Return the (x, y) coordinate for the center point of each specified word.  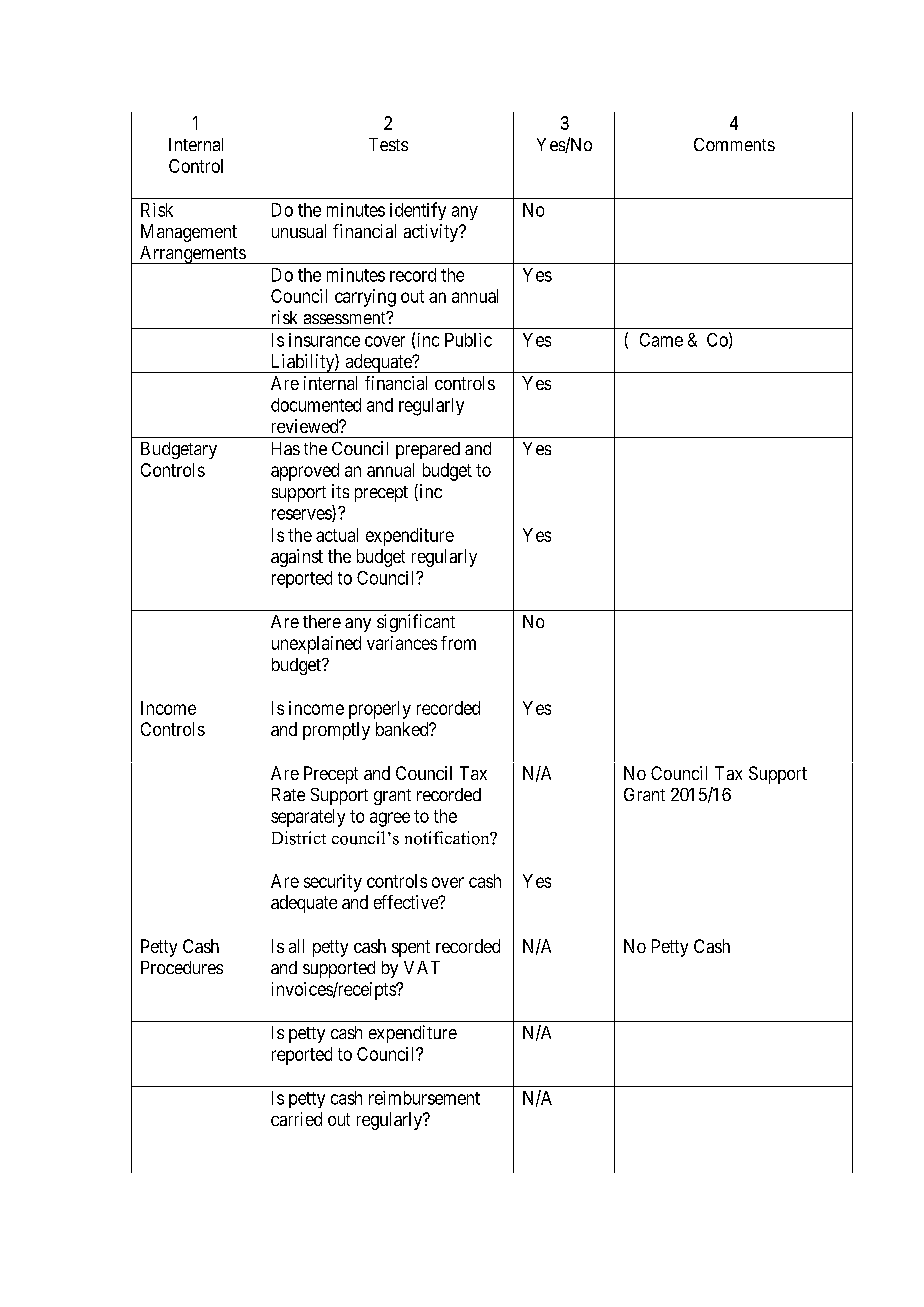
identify (418, 211)
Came (661, 340)
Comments (734, 144)
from (458, 643)
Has (286, 448)
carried (296, 1119)
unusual (299, 231)
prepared (428, 450)
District (299, 838)
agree (390, 819)
